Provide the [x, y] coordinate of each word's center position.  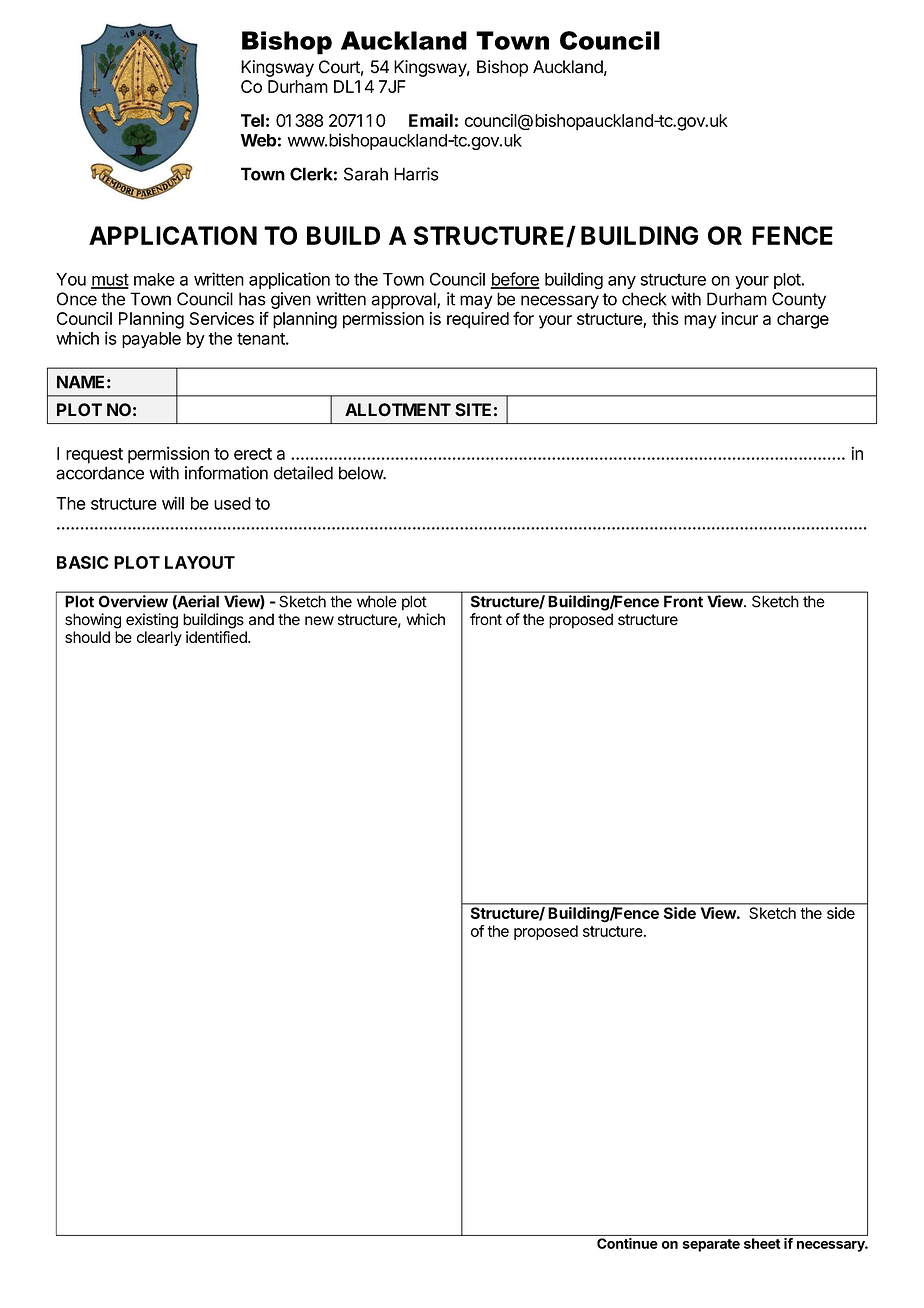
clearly [159, 638]
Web [258, 140]
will [173, 503]
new [319, 621]
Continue [627, 1243]
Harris [416, 174]
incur [739, 318]
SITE [473, 410]
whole [377, 601]
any [622, 282]
